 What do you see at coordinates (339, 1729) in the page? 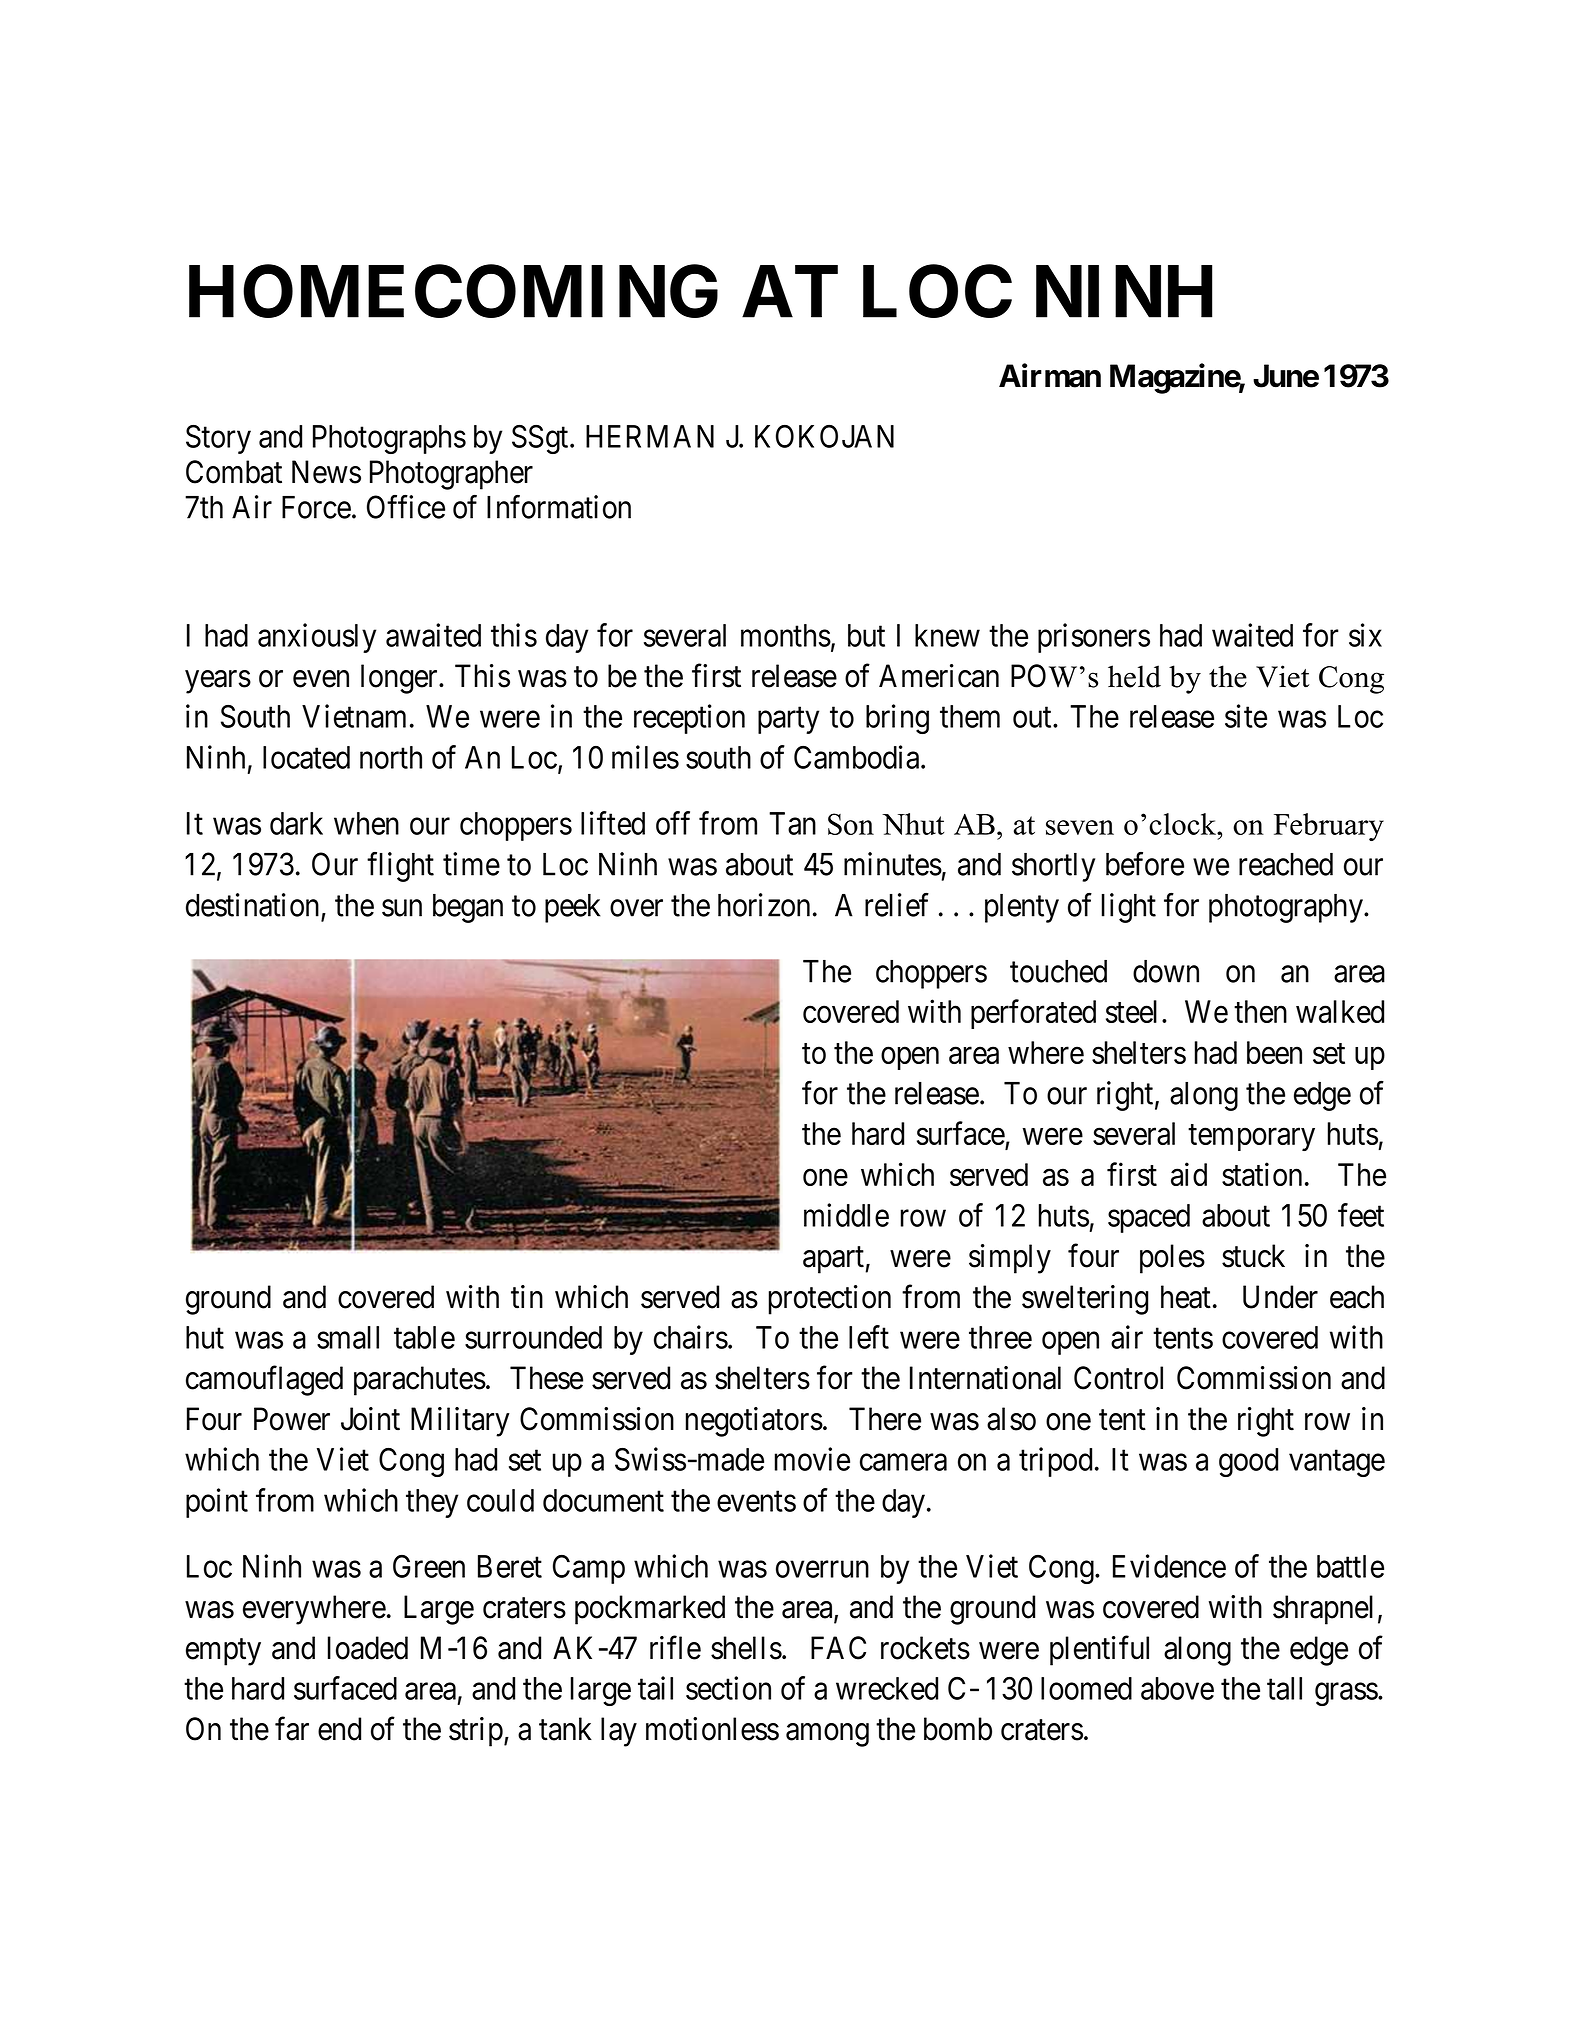
I see `end` at bounding box center [339, 1729].
